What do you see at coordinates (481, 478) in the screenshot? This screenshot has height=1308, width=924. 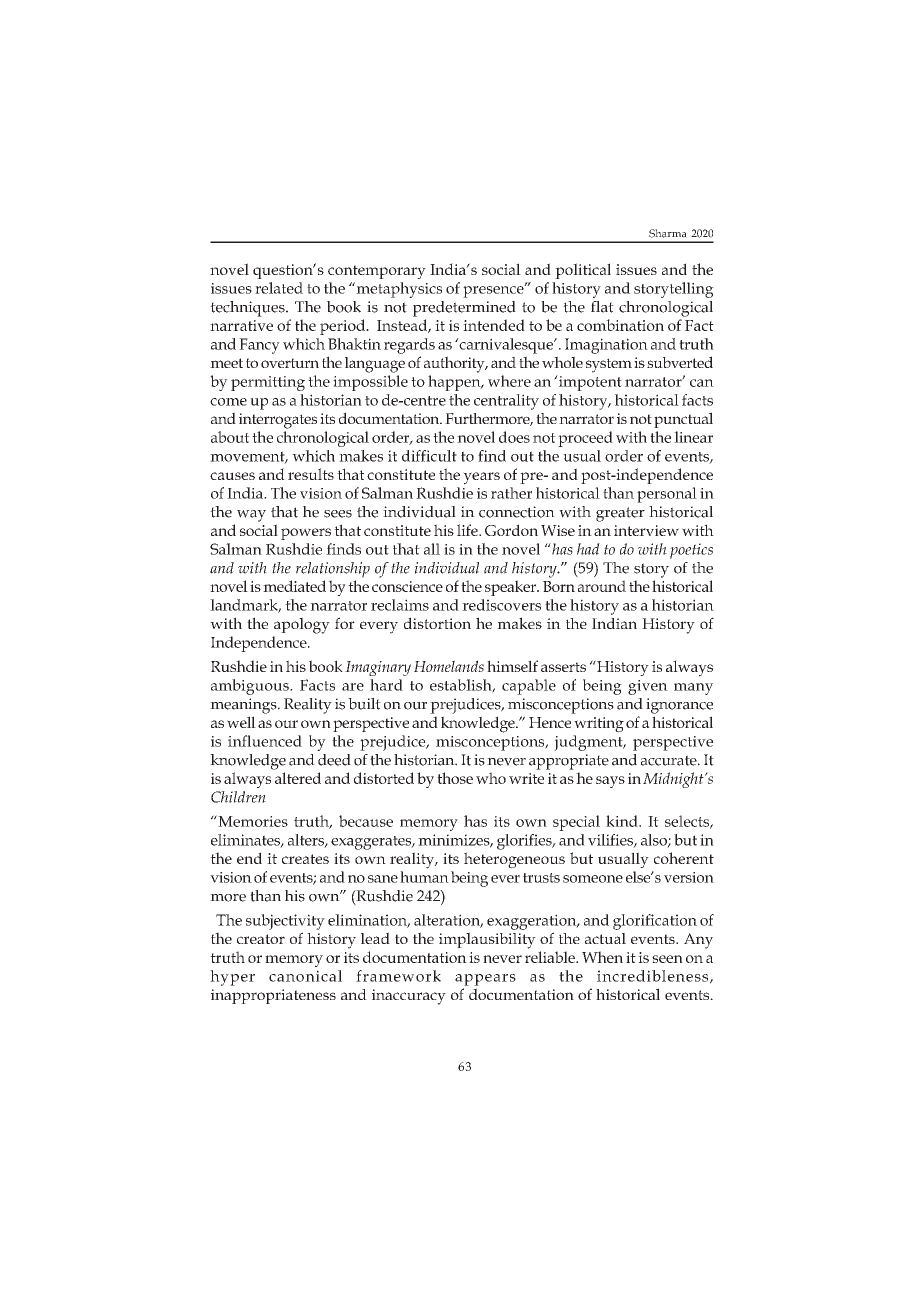 I see `years` at bounding box center [481, 478].
